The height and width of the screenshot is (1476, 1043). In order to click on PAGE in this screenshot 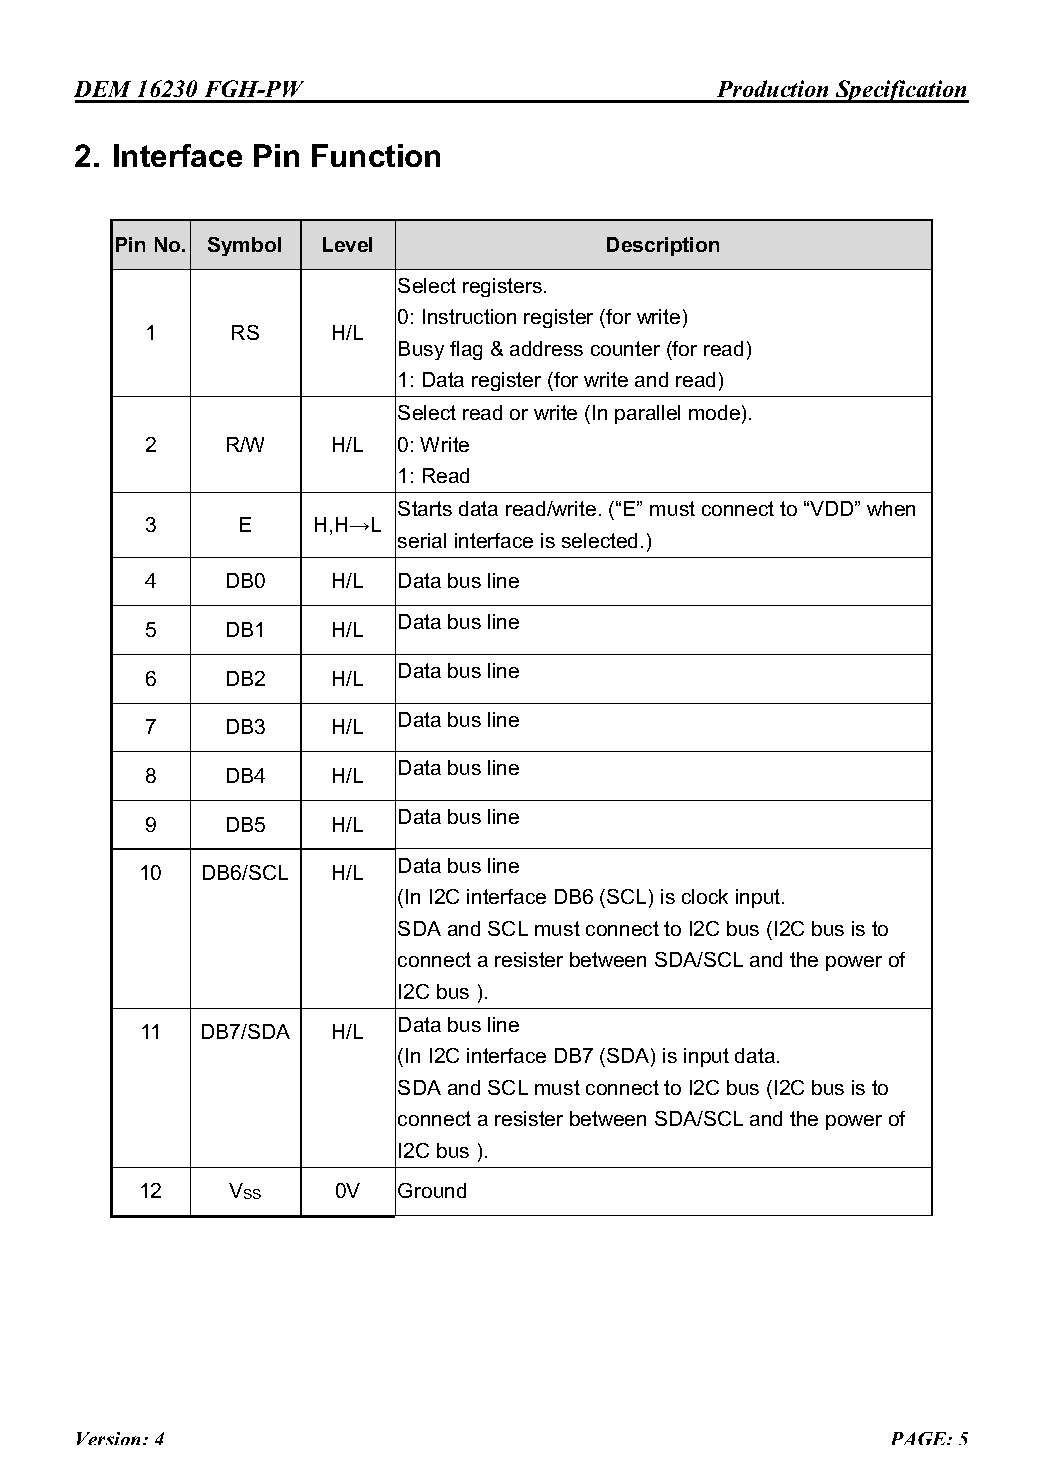, I will do `click(920, 1438)`.
